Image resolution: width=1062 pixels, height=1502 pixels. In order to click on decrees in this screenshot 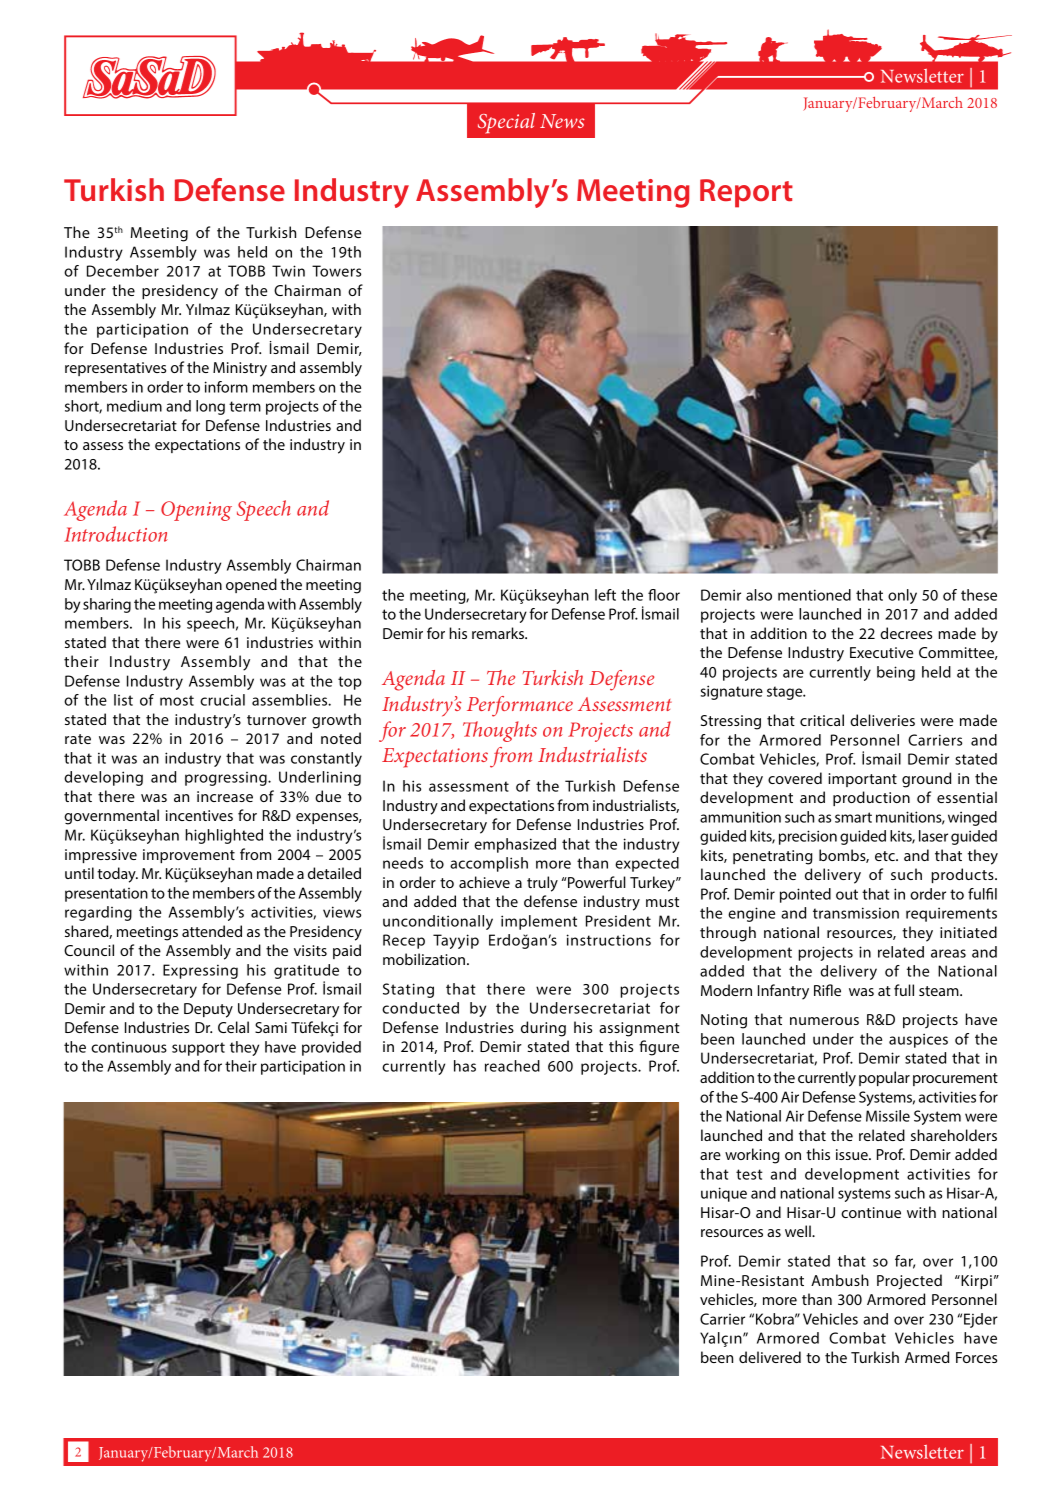, I will do `click(906, 633)`.
